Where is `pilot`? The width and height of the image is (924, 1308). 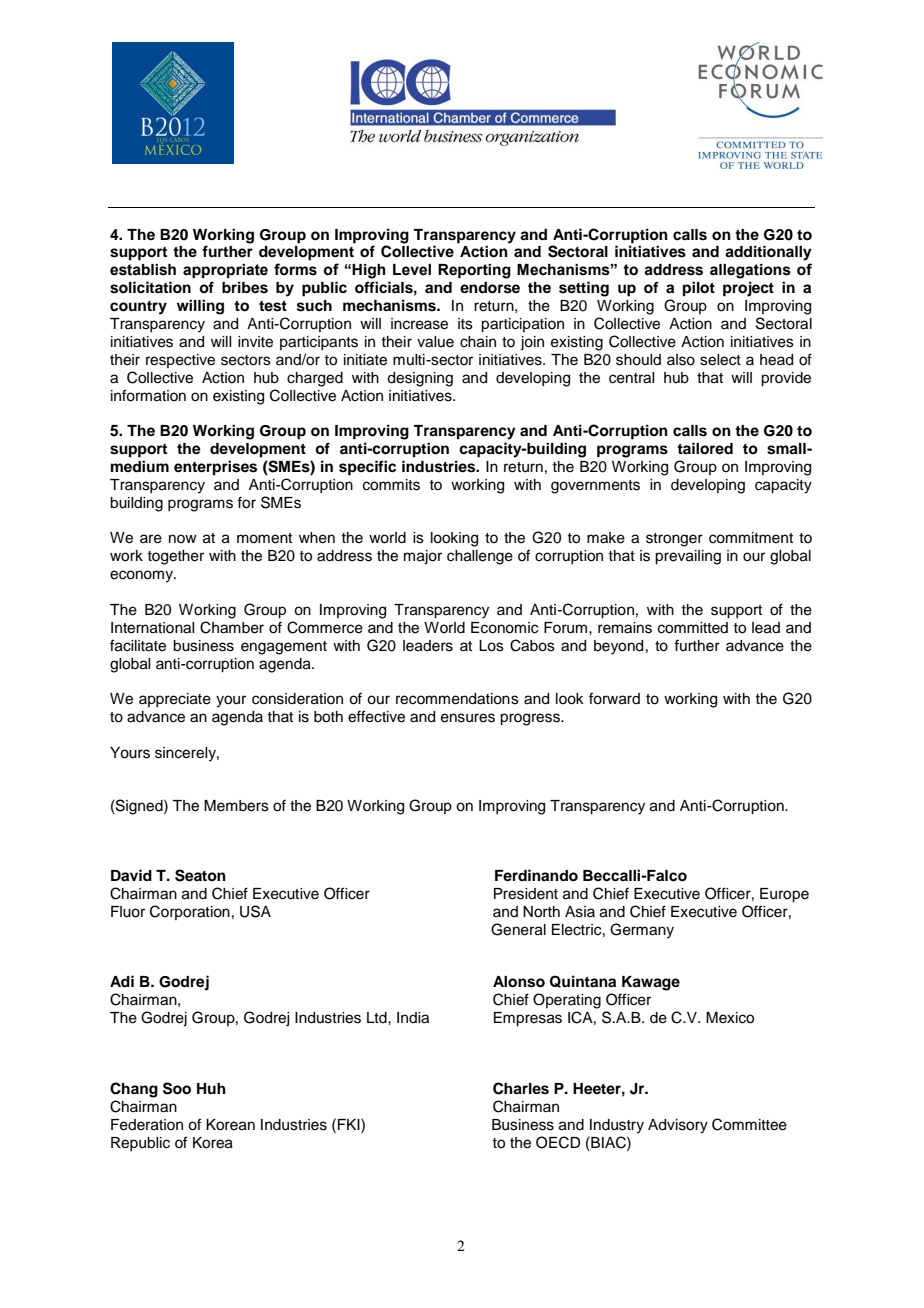
pilot is located at coordinates (699, 289).
